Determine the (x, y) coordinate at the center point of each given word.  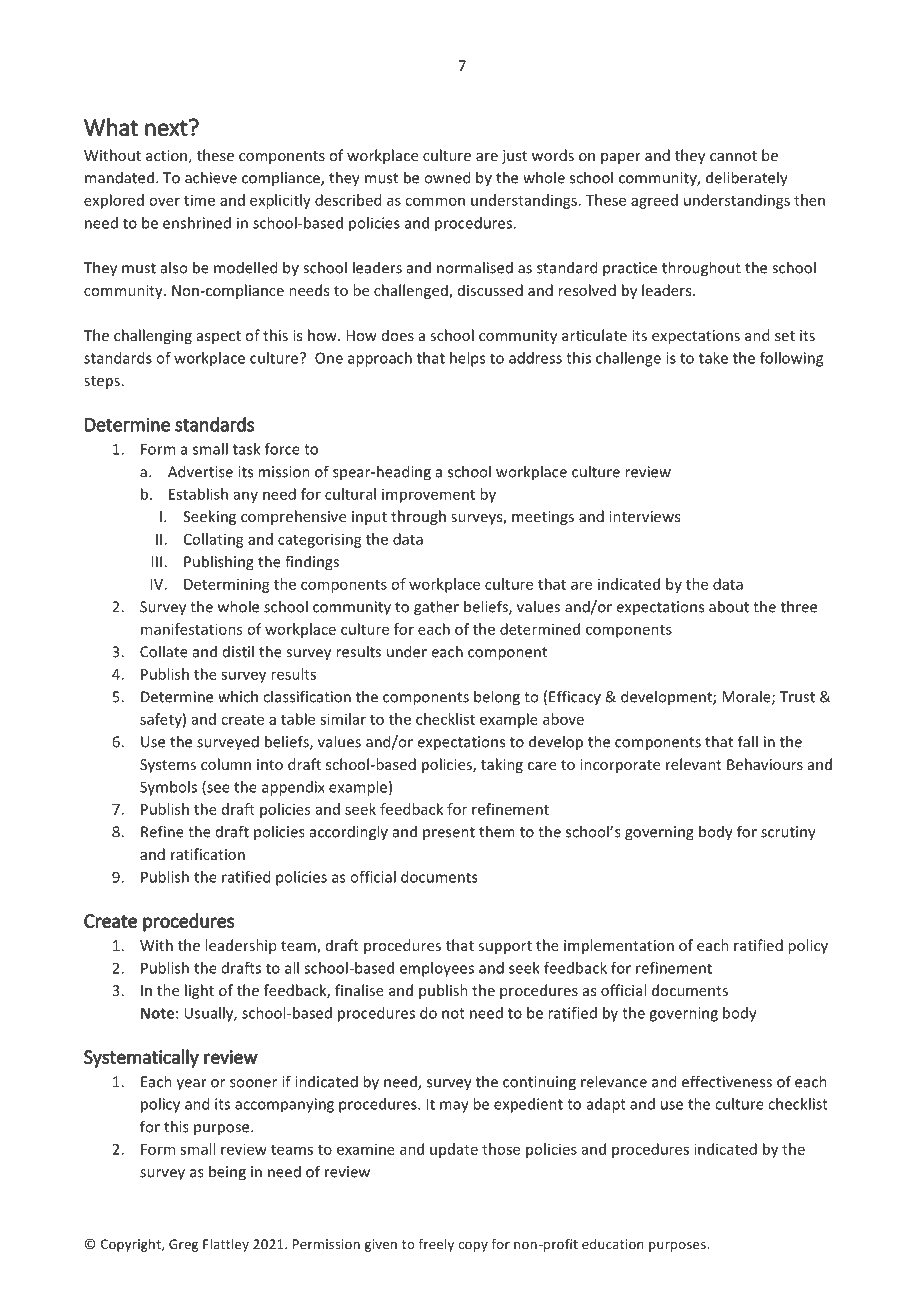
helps (467, 359)
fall (748, 741)
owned (447, 177)
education (613, 1244)
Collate (164, 651)
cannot (733, 156)
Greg (183, 1245)
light (199, 991)
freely (436, 1245)
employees (437, 969)
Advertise (200, 471)
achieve (211, 177)
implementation (619, 946)
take (713, 358)
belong (497, 698)
